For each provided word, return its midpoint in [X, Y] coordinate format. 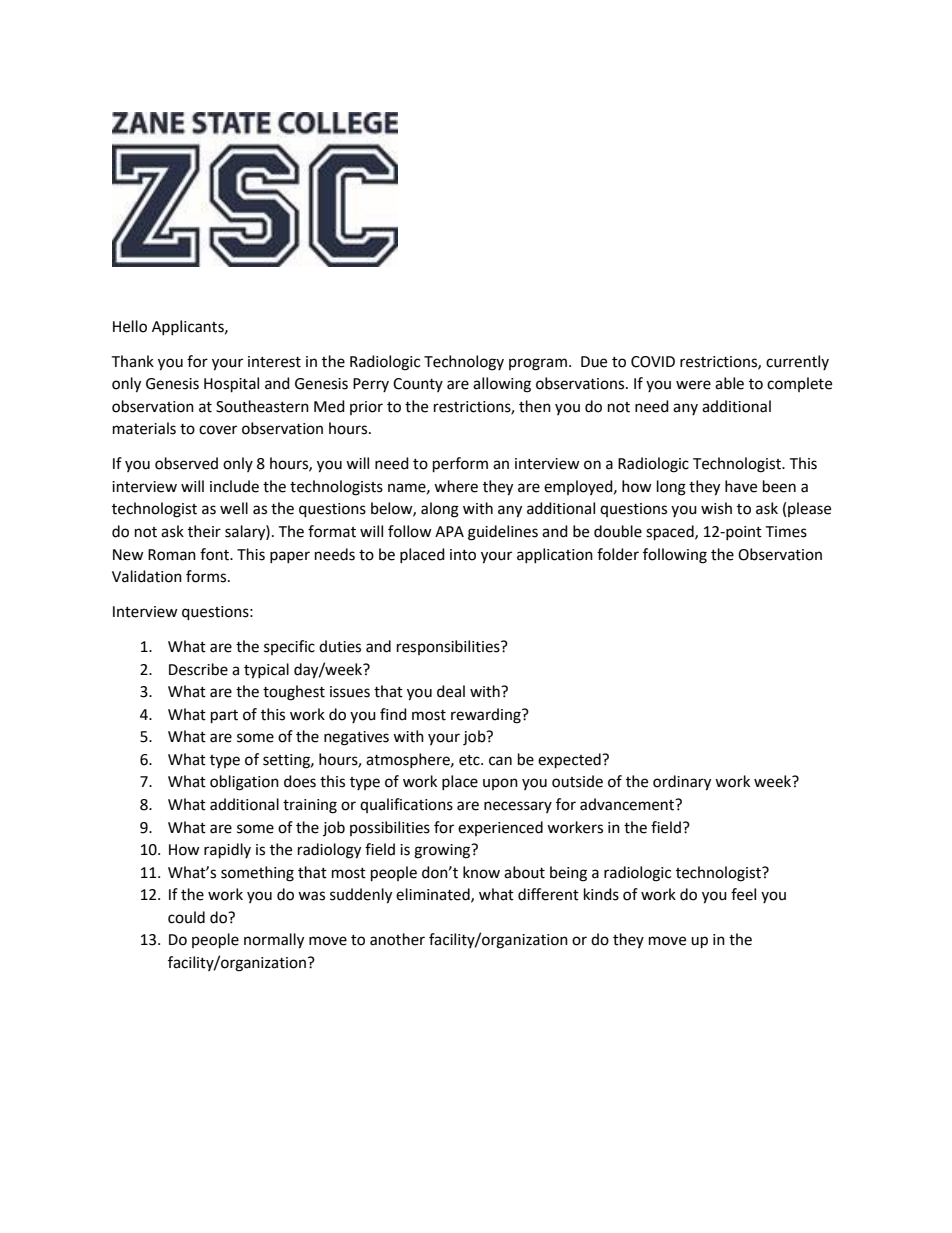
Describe [198, 669]
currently [797, 362]
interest [274, 362]
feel [743, 894]
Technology [464, 363]
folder [618, 554]
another [397, 939]
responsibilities [449, 647]
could [186, 917]
